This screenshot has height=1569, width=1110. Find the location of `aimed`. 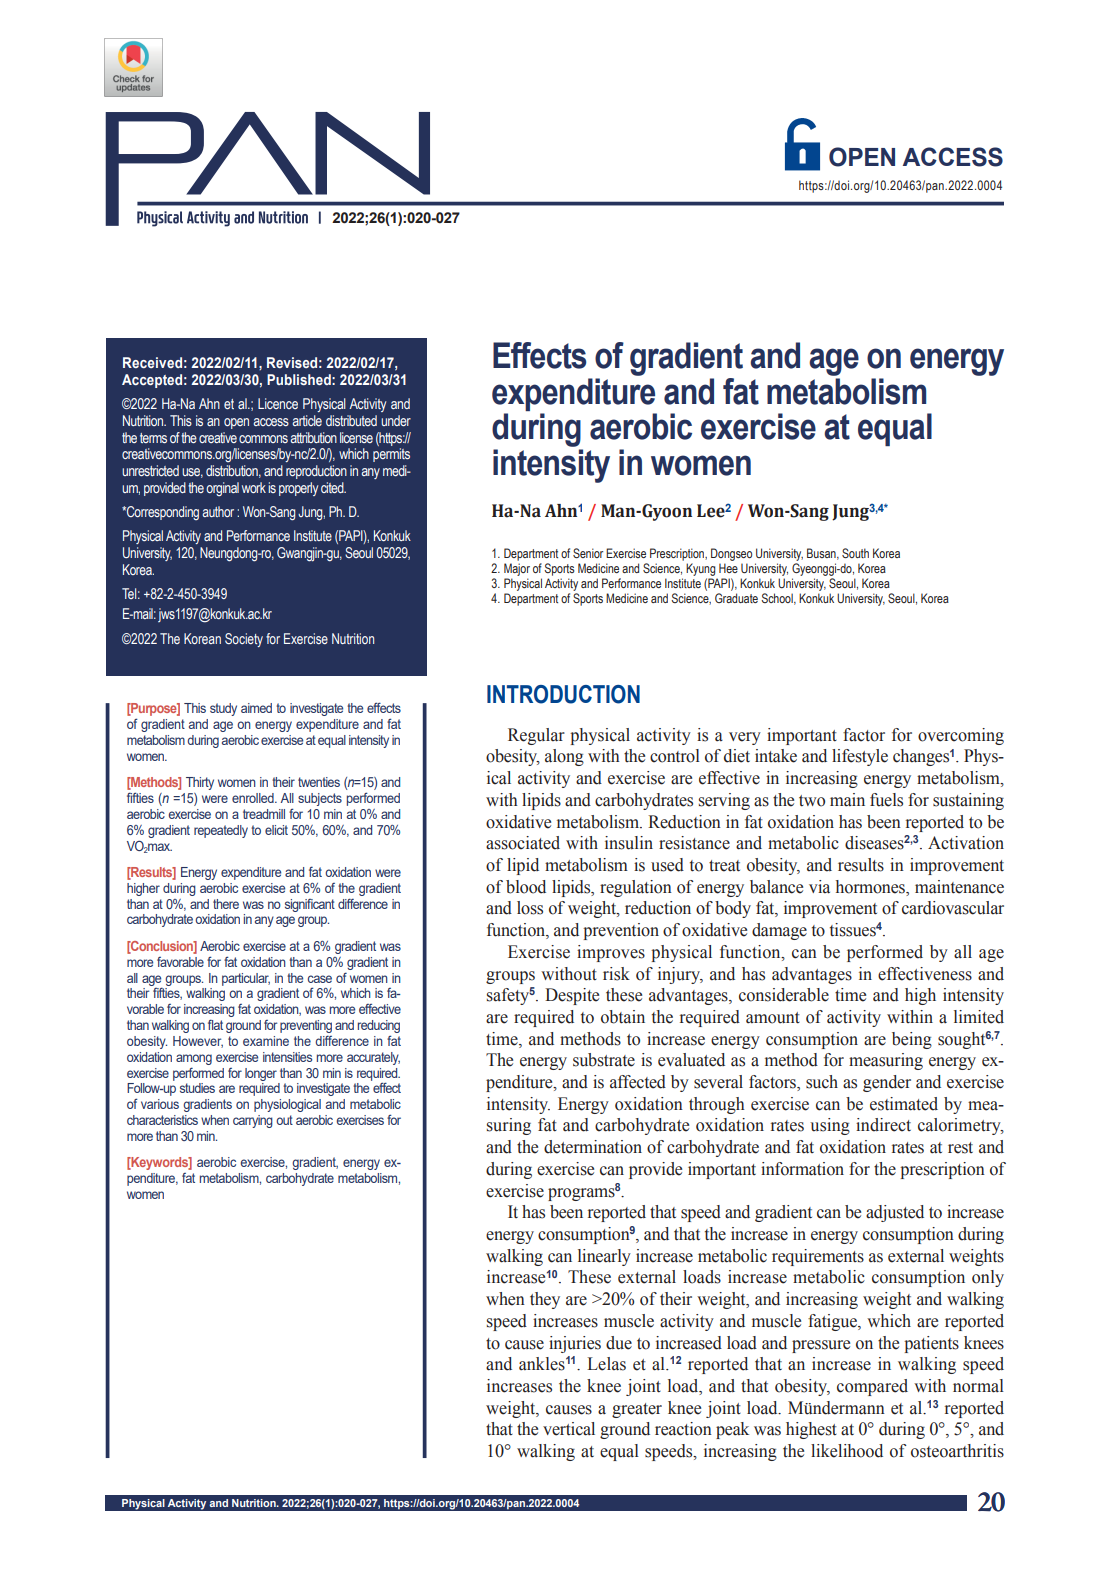

aimed is located at coordinates (256, 708).
